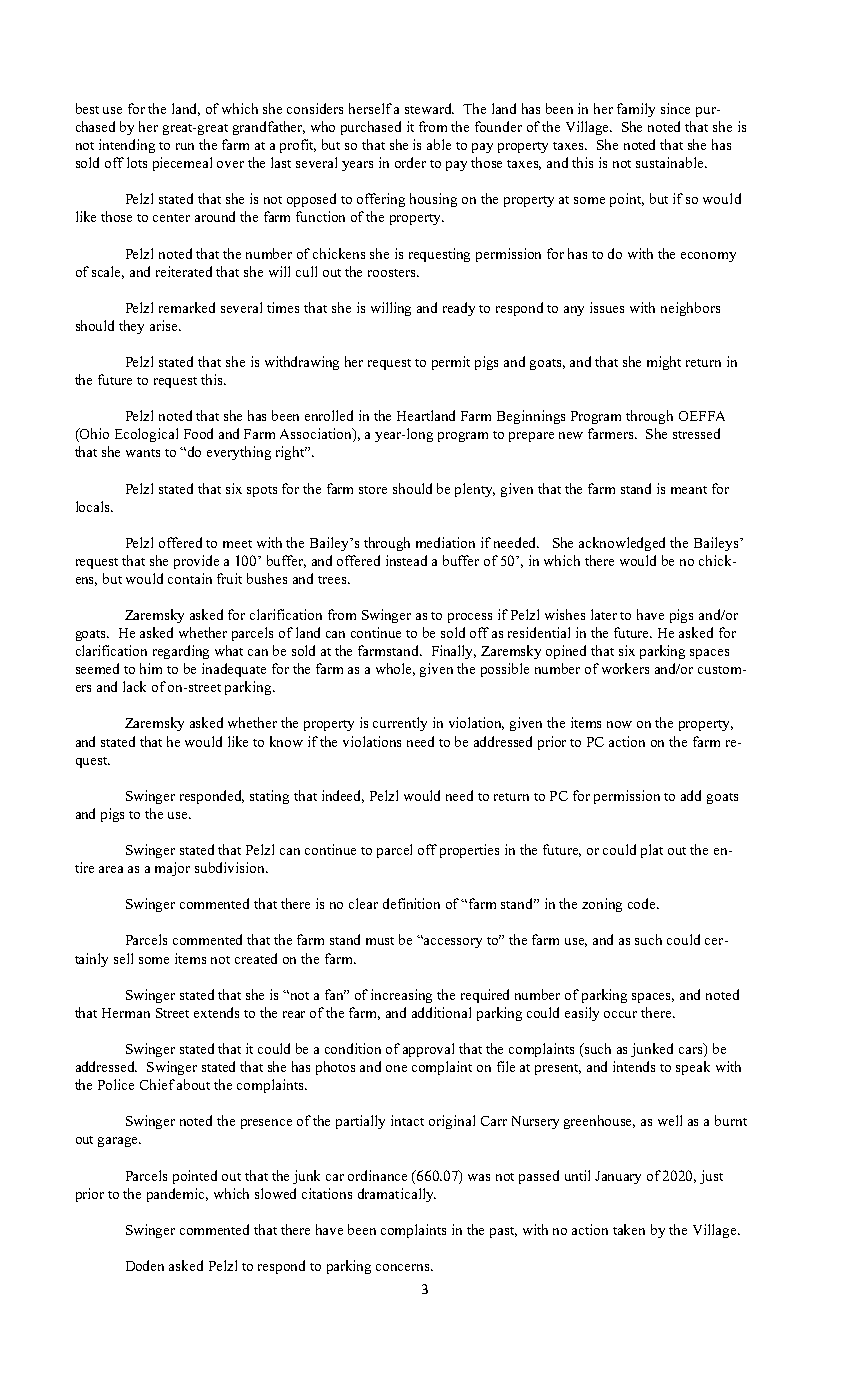  Describe the element at coordinates (410, 162) in the image. I see `order` at that location.
